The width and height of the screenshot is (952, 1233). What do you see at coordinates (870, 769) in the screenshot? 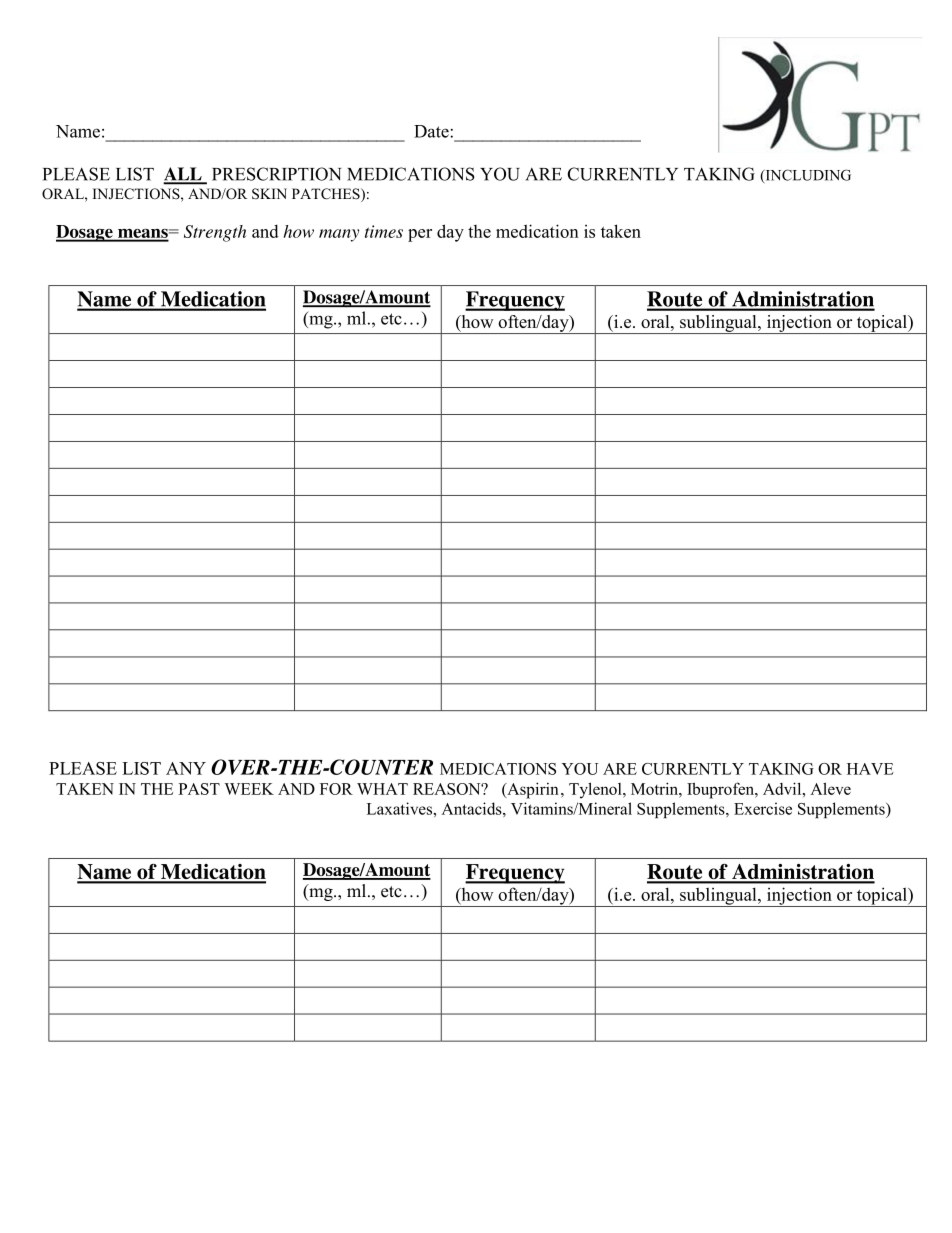
I see `HAVE` at bounding box center [870, 769].
